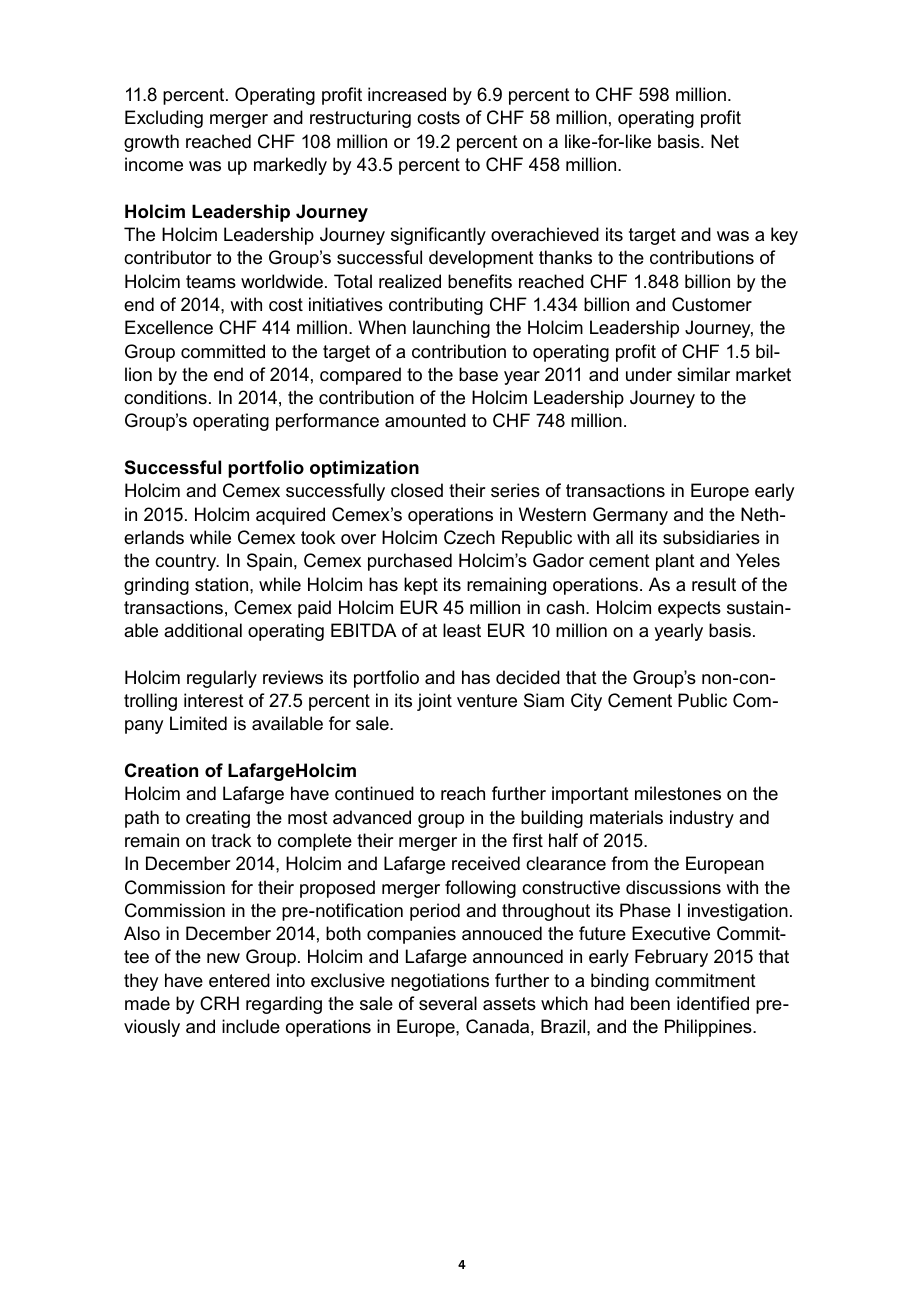 Image resolution: width=924 pixels, height=1308 pixels. What do you see at coordinates (487, 701) in the document?
I see `venture` at bounding box center [487, 701].
